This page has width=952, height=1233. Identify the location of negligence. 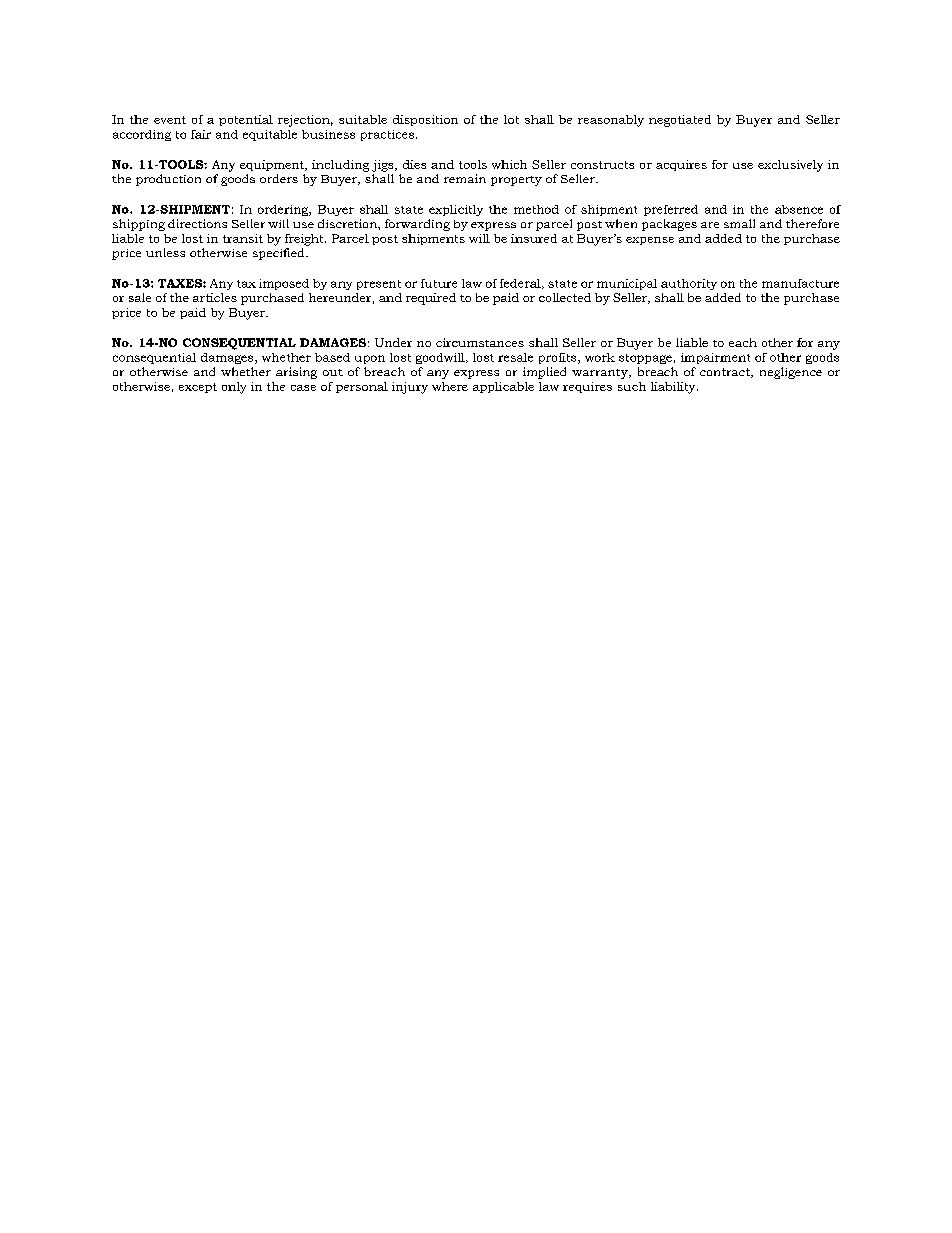
(791, 373).
